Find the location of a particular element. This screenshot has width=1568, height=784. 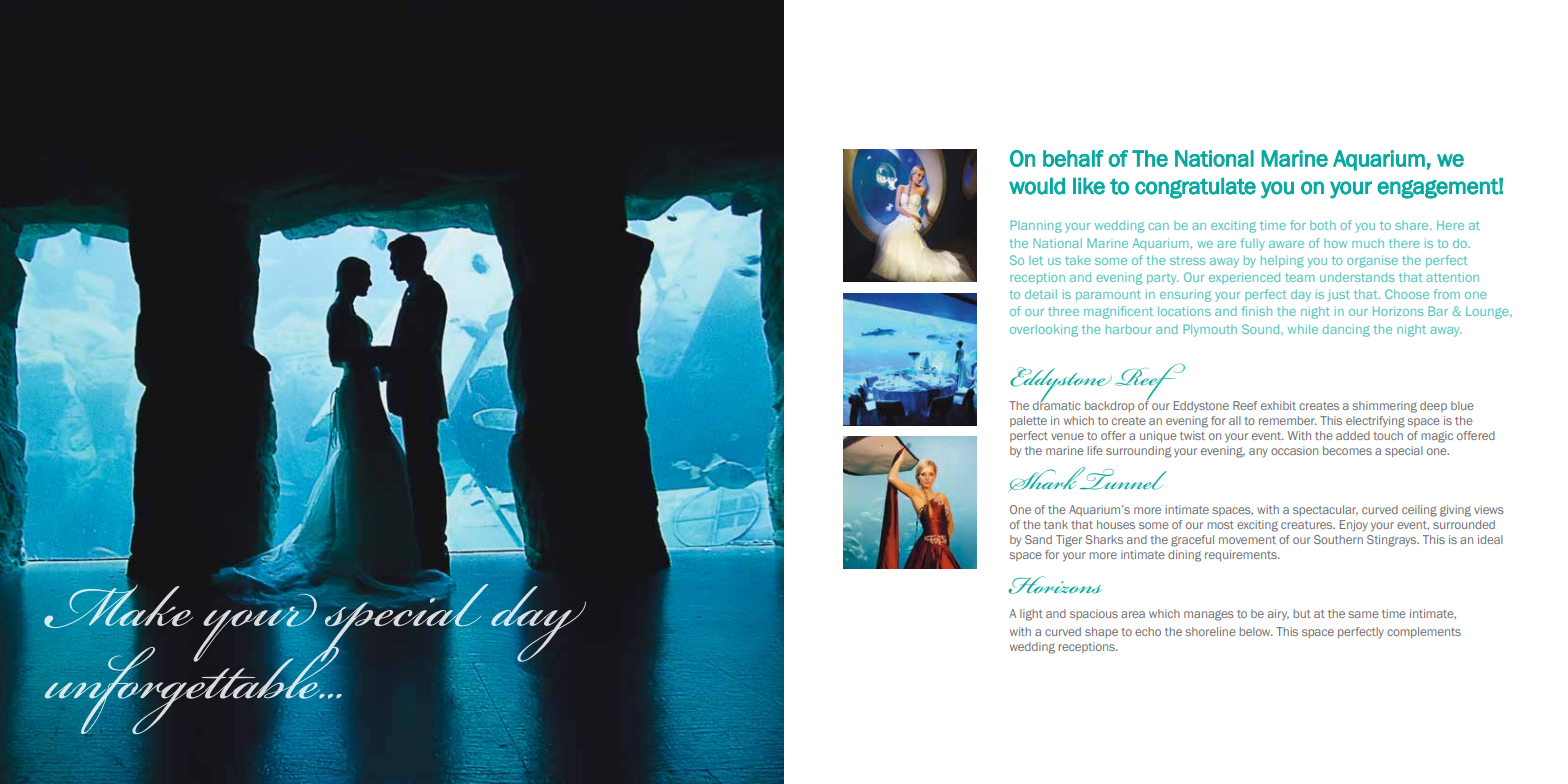

overlooking is located at coordinates (1044, 330).
